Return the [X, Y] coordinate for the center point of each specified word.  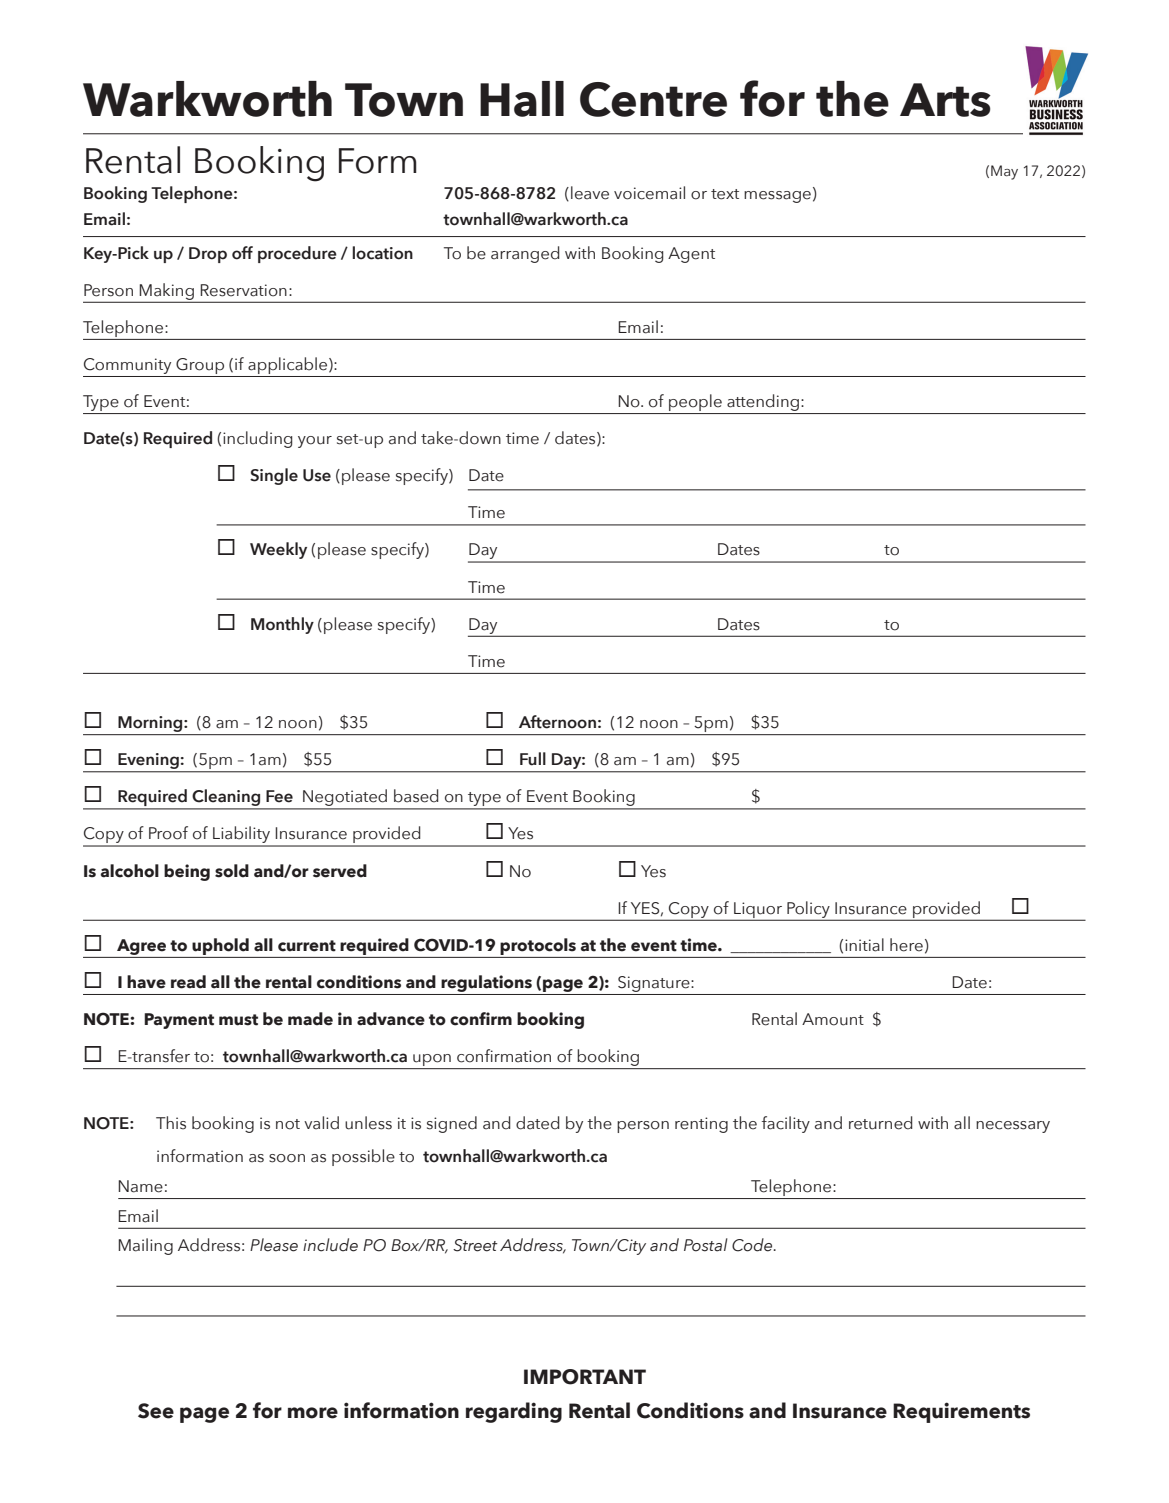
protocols [538, 946]
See [156, 1411]
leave [590, 193]
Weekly [278, 550]
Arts [945, 100]
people [695, 402]
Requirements [961, 1412]
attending [763, 402]
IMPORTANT [585, 1377]
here [906, 945]
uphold [220, 946]
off [242, 253]
